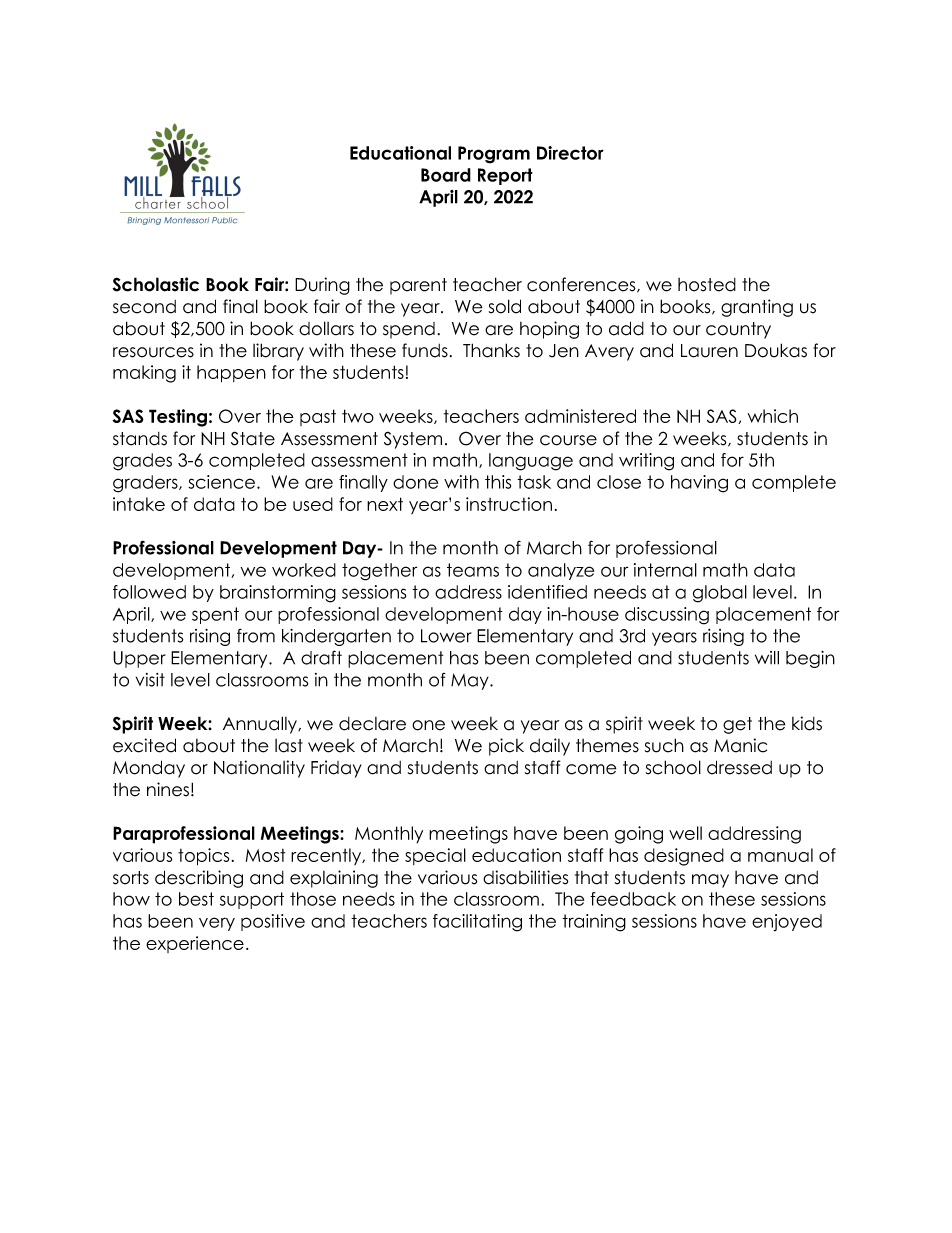  Describe the element at coordinates (570, 153) in the page. I see `Director` at that location.
